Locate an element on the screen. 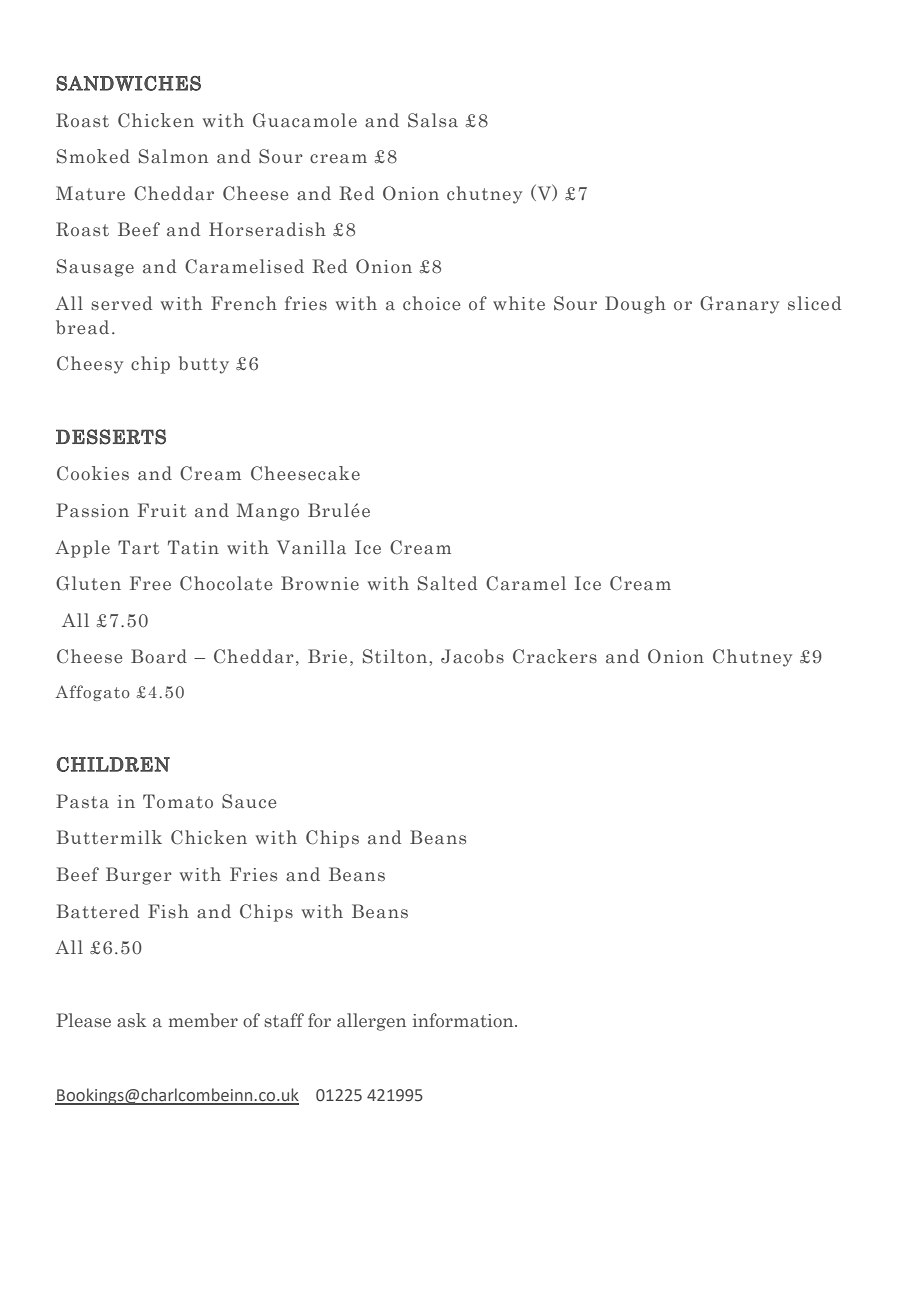  information is located at coordinates (464, 1020).
